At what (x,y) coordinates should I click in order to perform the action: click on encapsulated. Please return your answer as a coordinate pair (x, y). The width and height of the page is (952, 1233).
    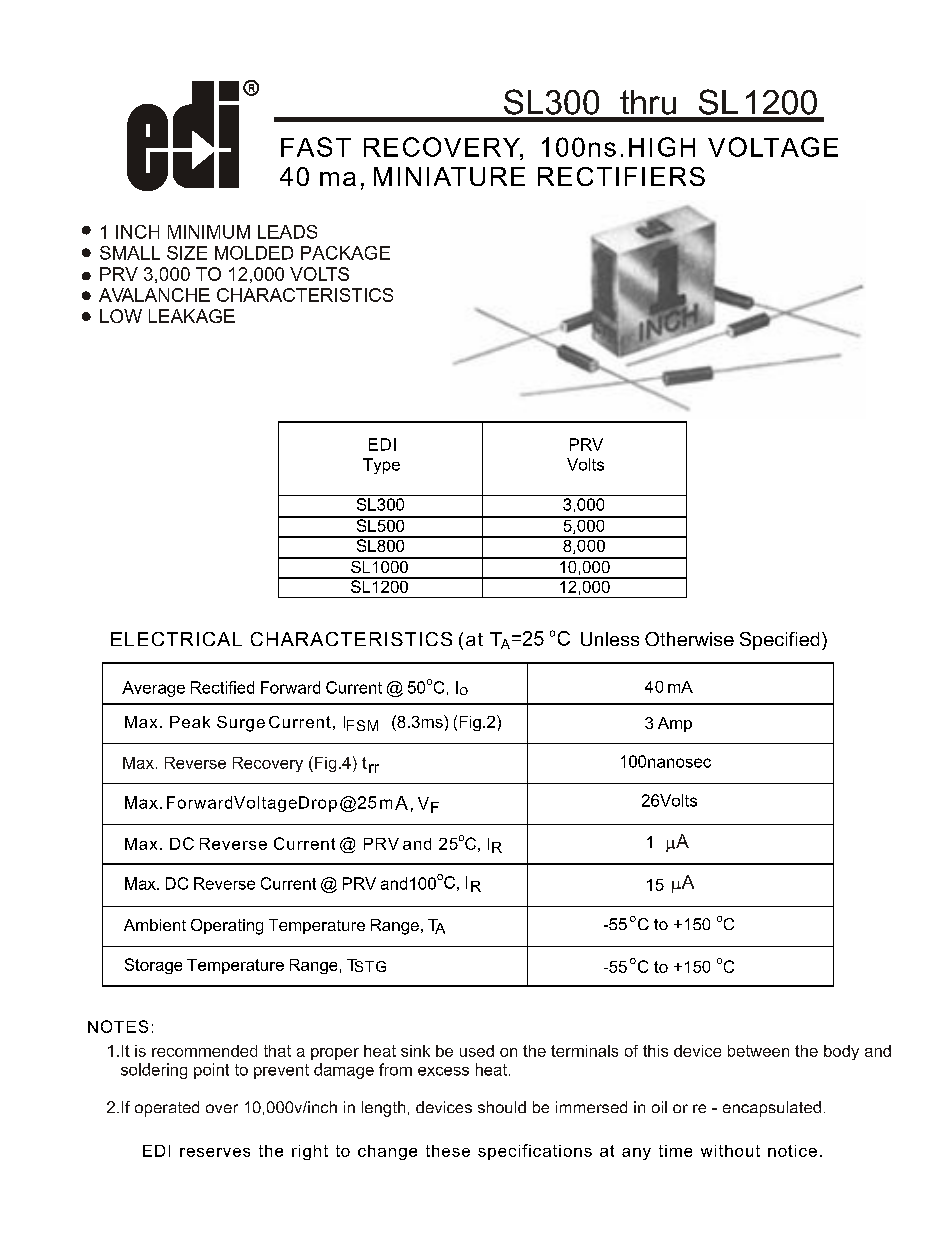
    Looking at the image, I should click on (772, 1109).
